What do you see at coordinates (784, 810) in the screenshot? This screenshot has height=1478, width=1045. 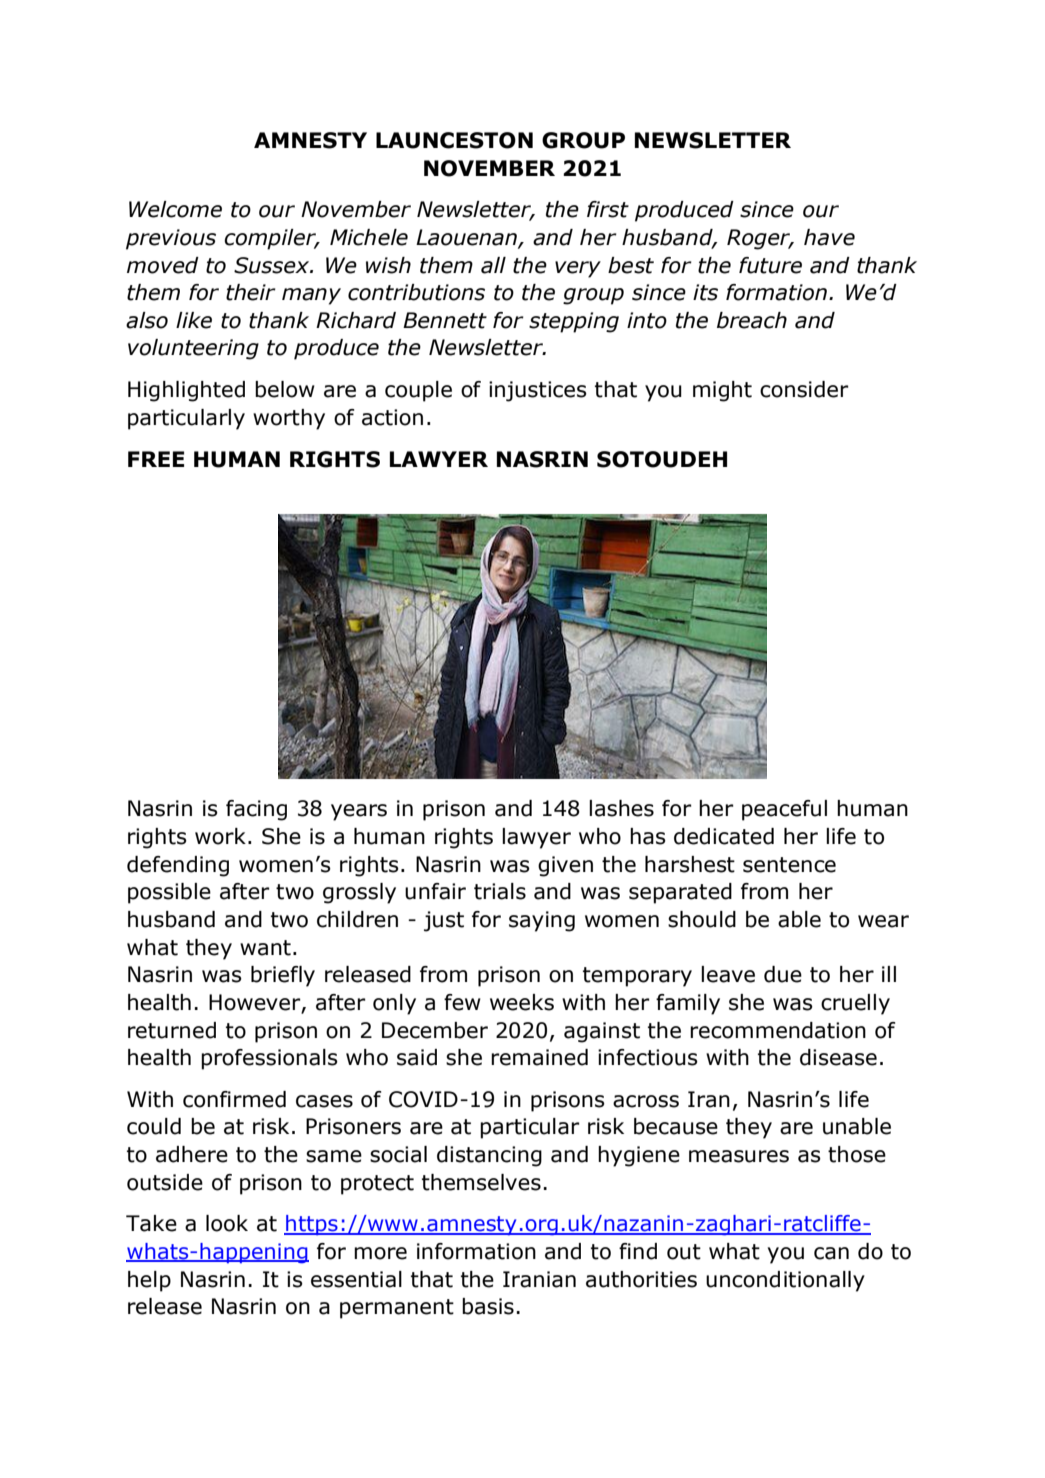 I see `peaceful` at bounding box center [784, 810].
